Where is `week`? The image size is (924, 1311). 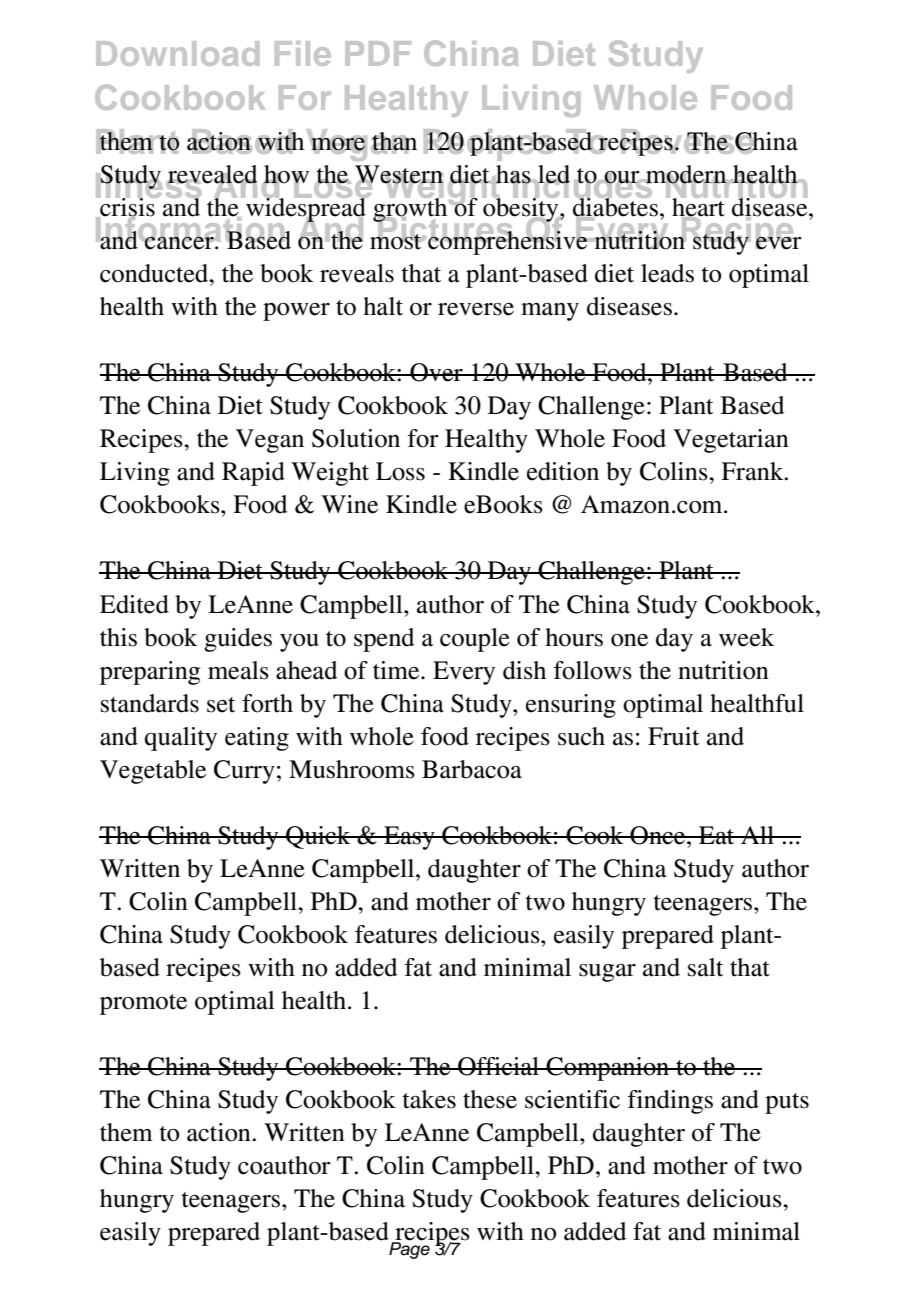
week is located at coordinates (746, 637).
